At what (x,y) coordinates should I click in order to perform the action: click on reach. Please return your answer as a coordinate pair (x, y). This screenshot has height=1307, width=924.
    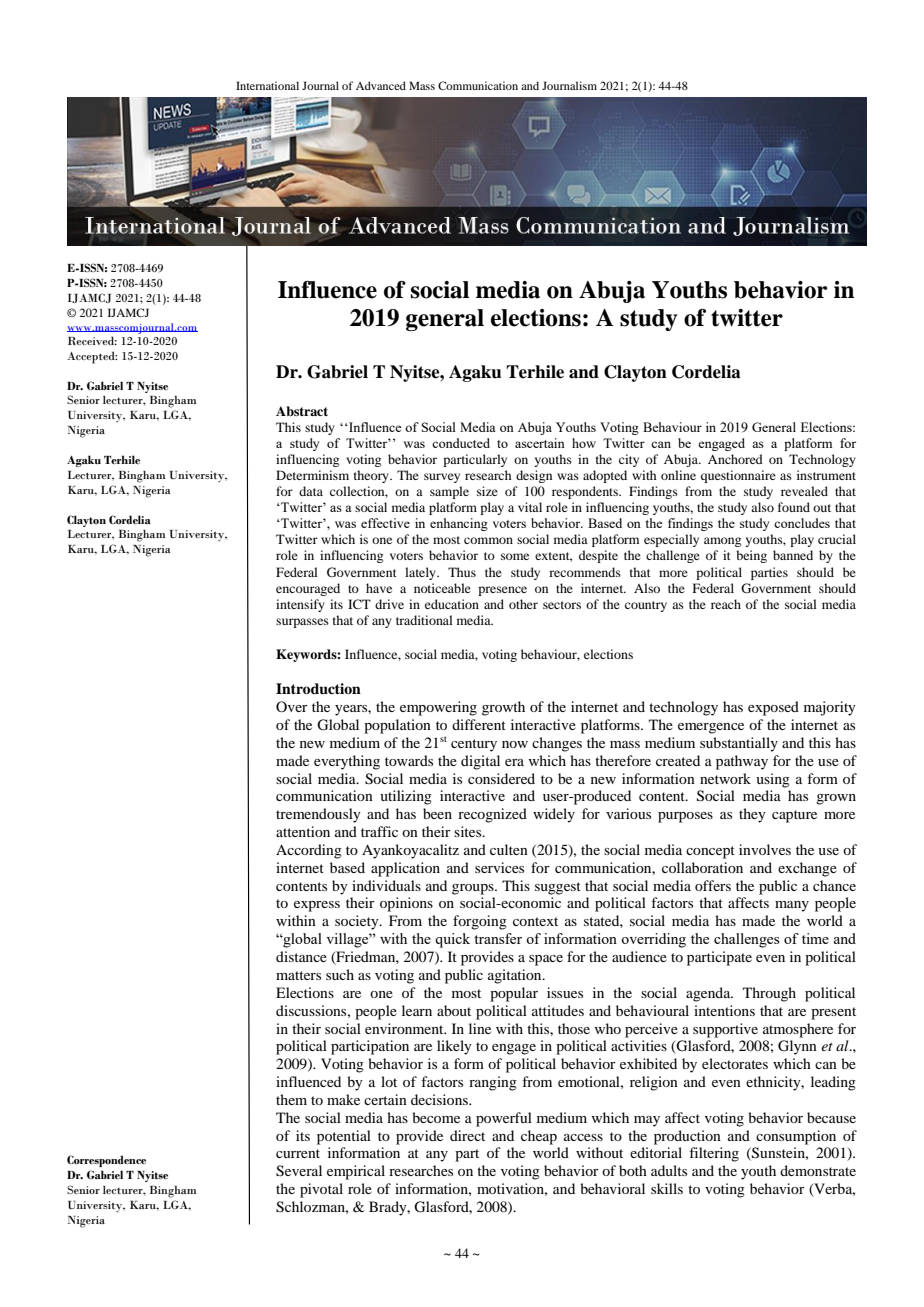
    Looking at the image, I should click on (726, 604).
